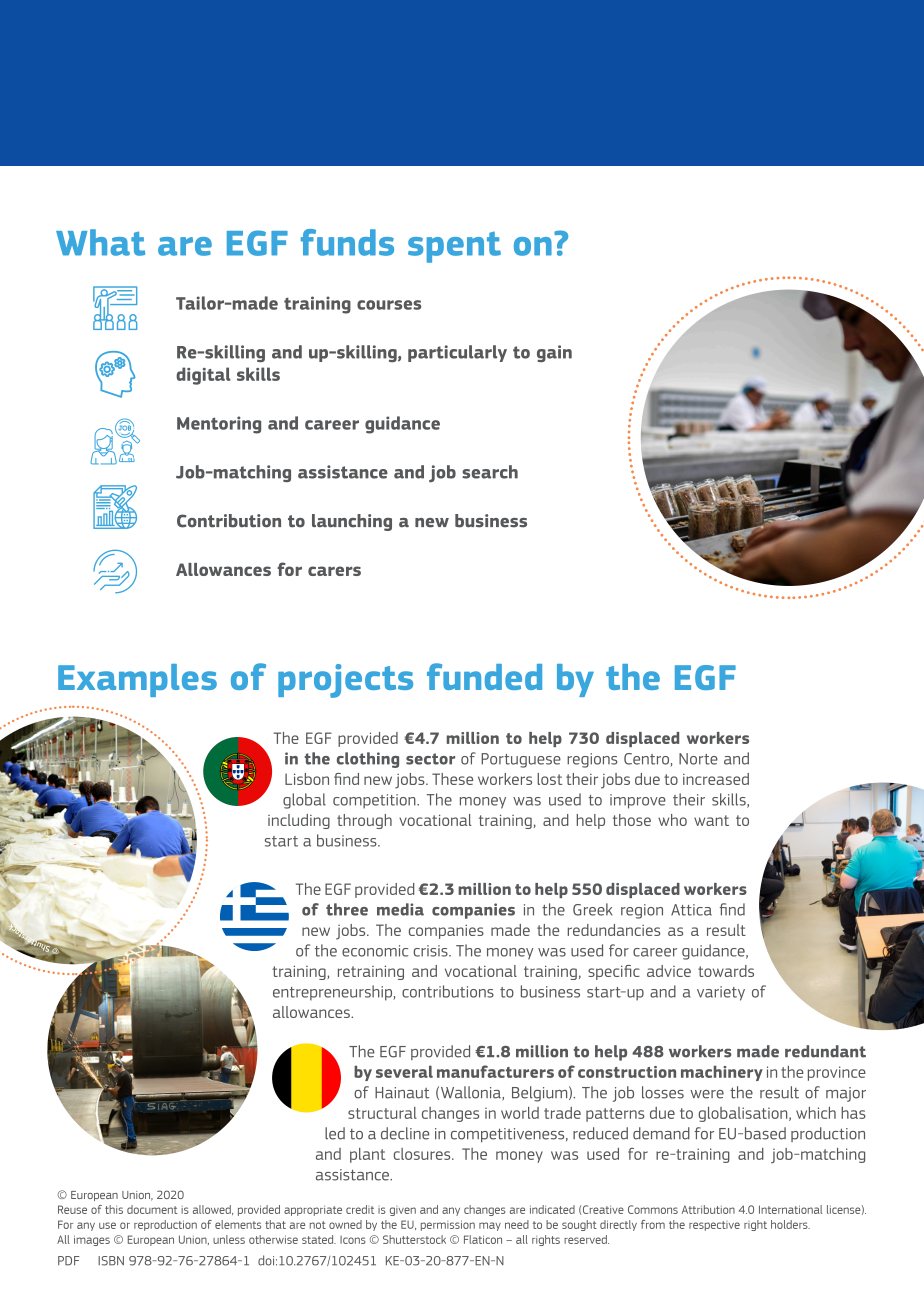  I want to click on Examples, so click(137, 680).
